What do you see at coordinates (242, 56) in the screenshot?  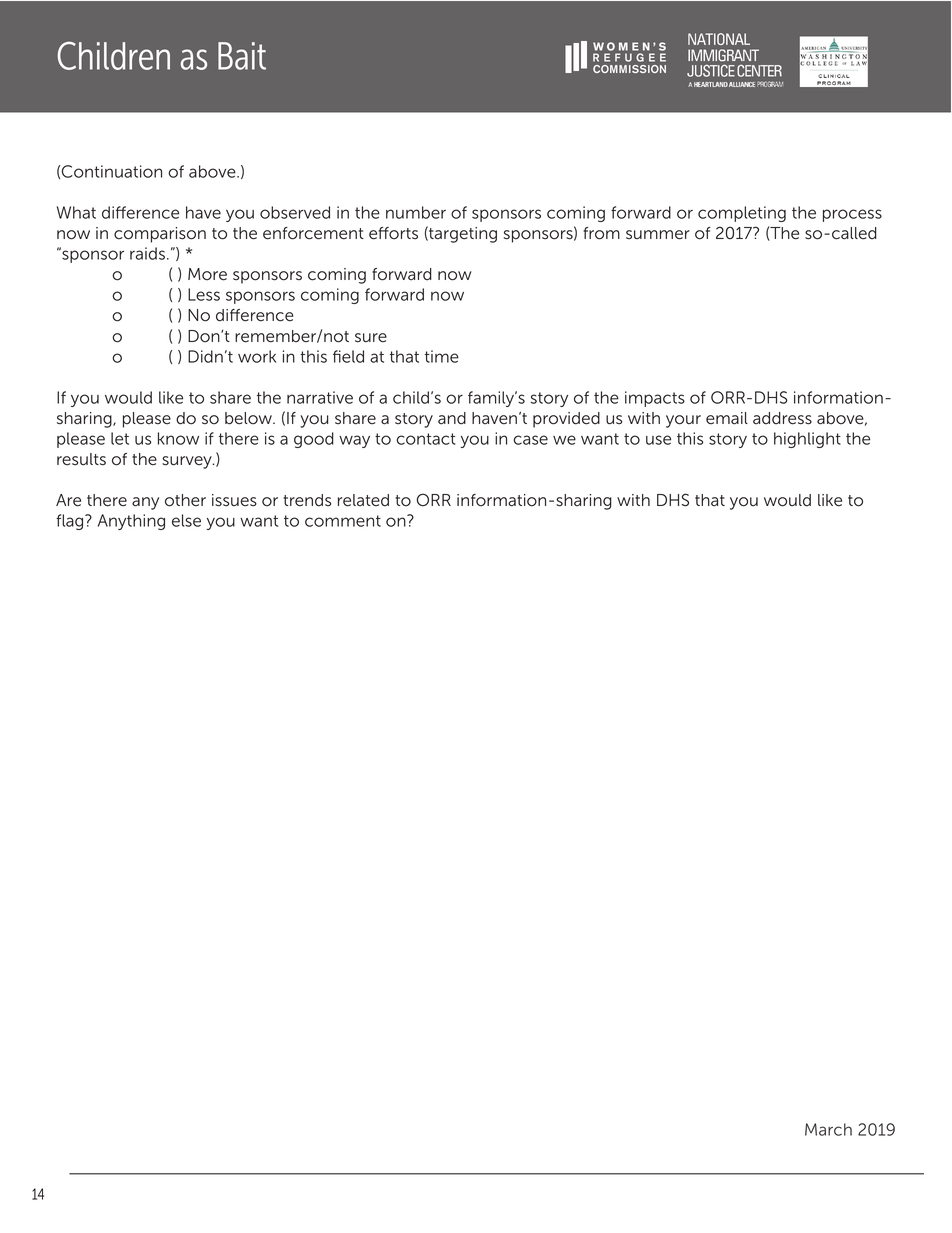 I see `Bait` at bounding box center [242, 56].
